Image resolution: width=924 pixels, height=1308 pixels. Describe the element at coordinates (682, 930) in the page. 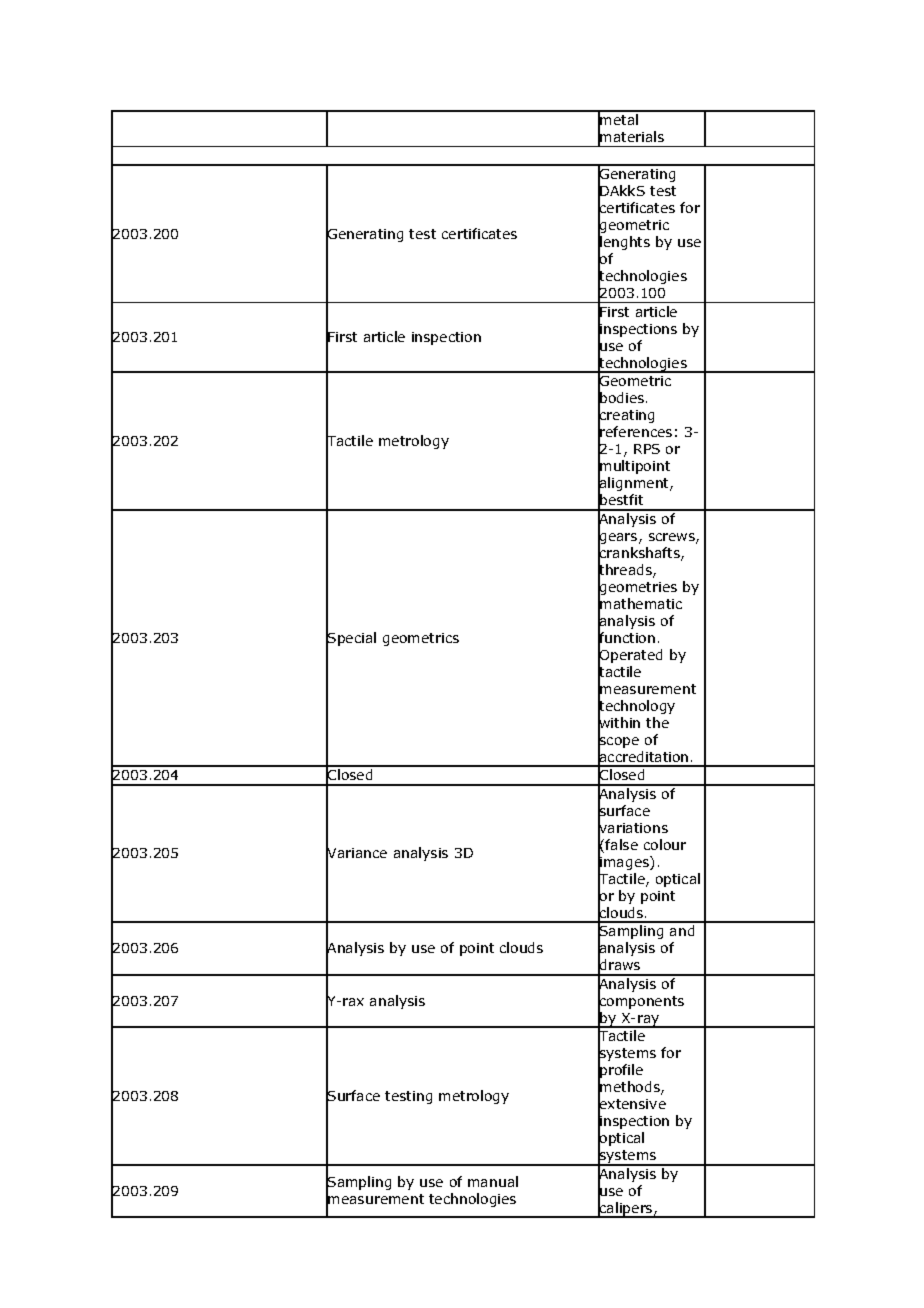

I see `and` at that location.
